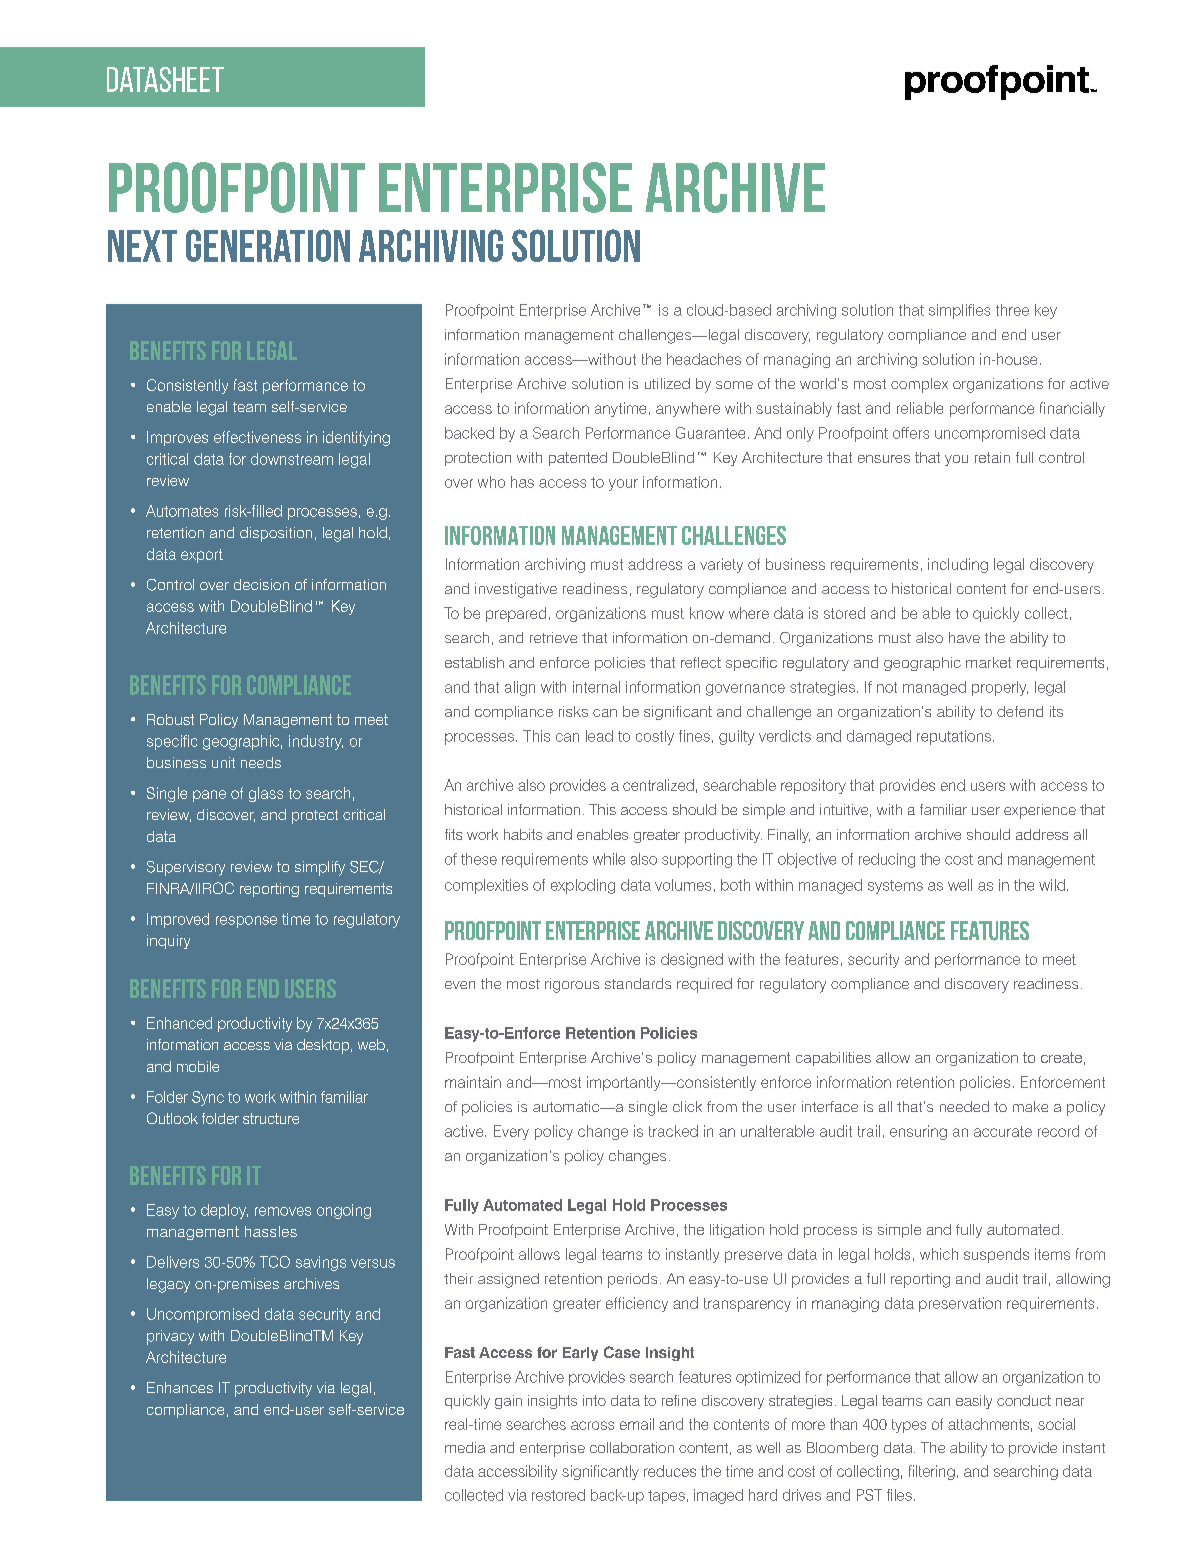 The height and width of the image is (1557, 1203). I want to click on simplifies, so click(959, 311).
